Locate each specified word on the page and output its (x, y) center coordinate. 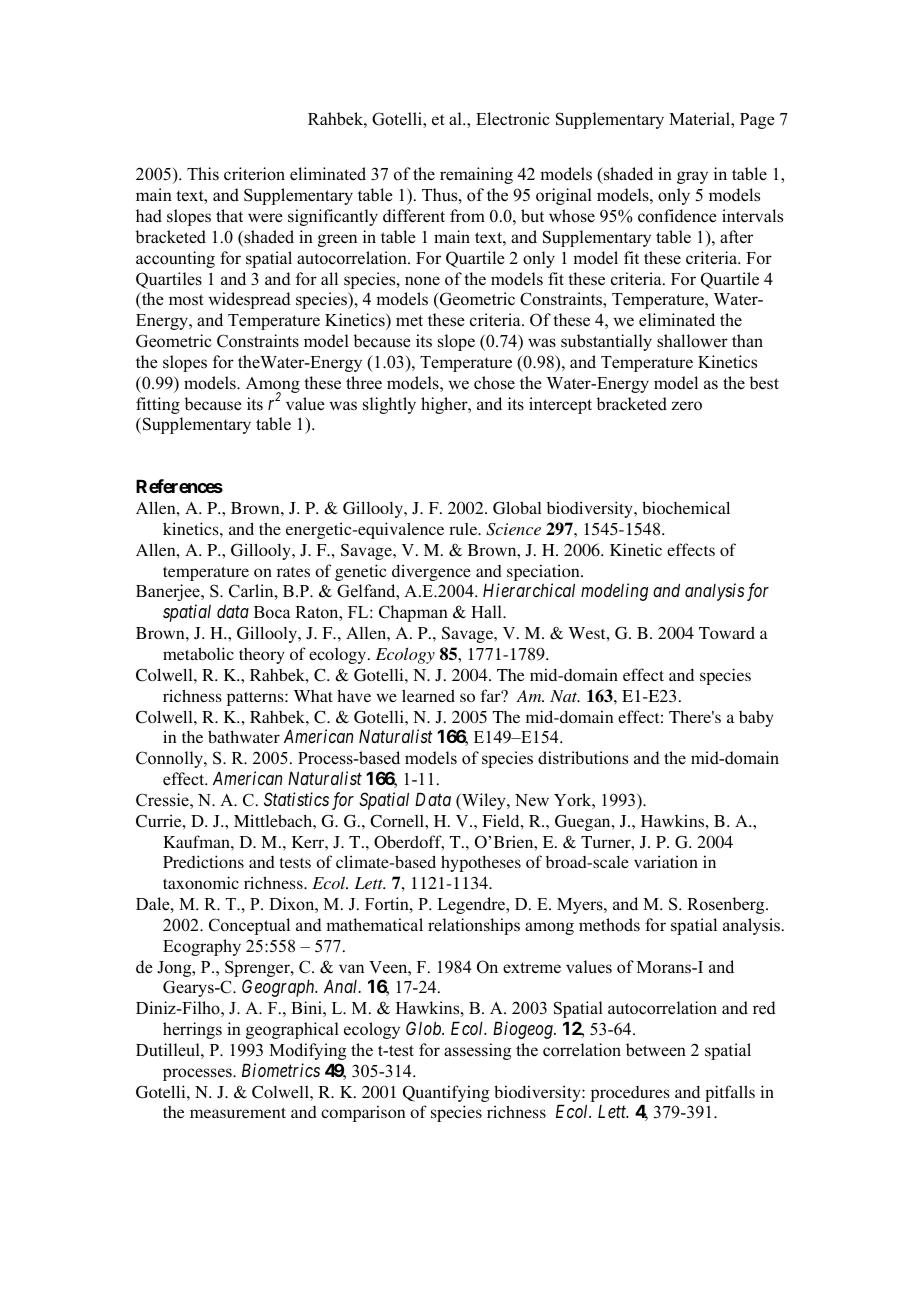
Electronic (513, 119)
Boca (272, 612)
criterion (254, 174)
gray (692, 177)
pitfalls (730, 1093)
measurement (238, 1113)
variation (666, 861)
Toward (727, 632)
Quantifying (446, 1093)
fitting (158, 405)
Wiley (484, 801)
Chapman (413, 613)
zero (686, 406)
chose (494, 383)
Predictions (203, 861)
